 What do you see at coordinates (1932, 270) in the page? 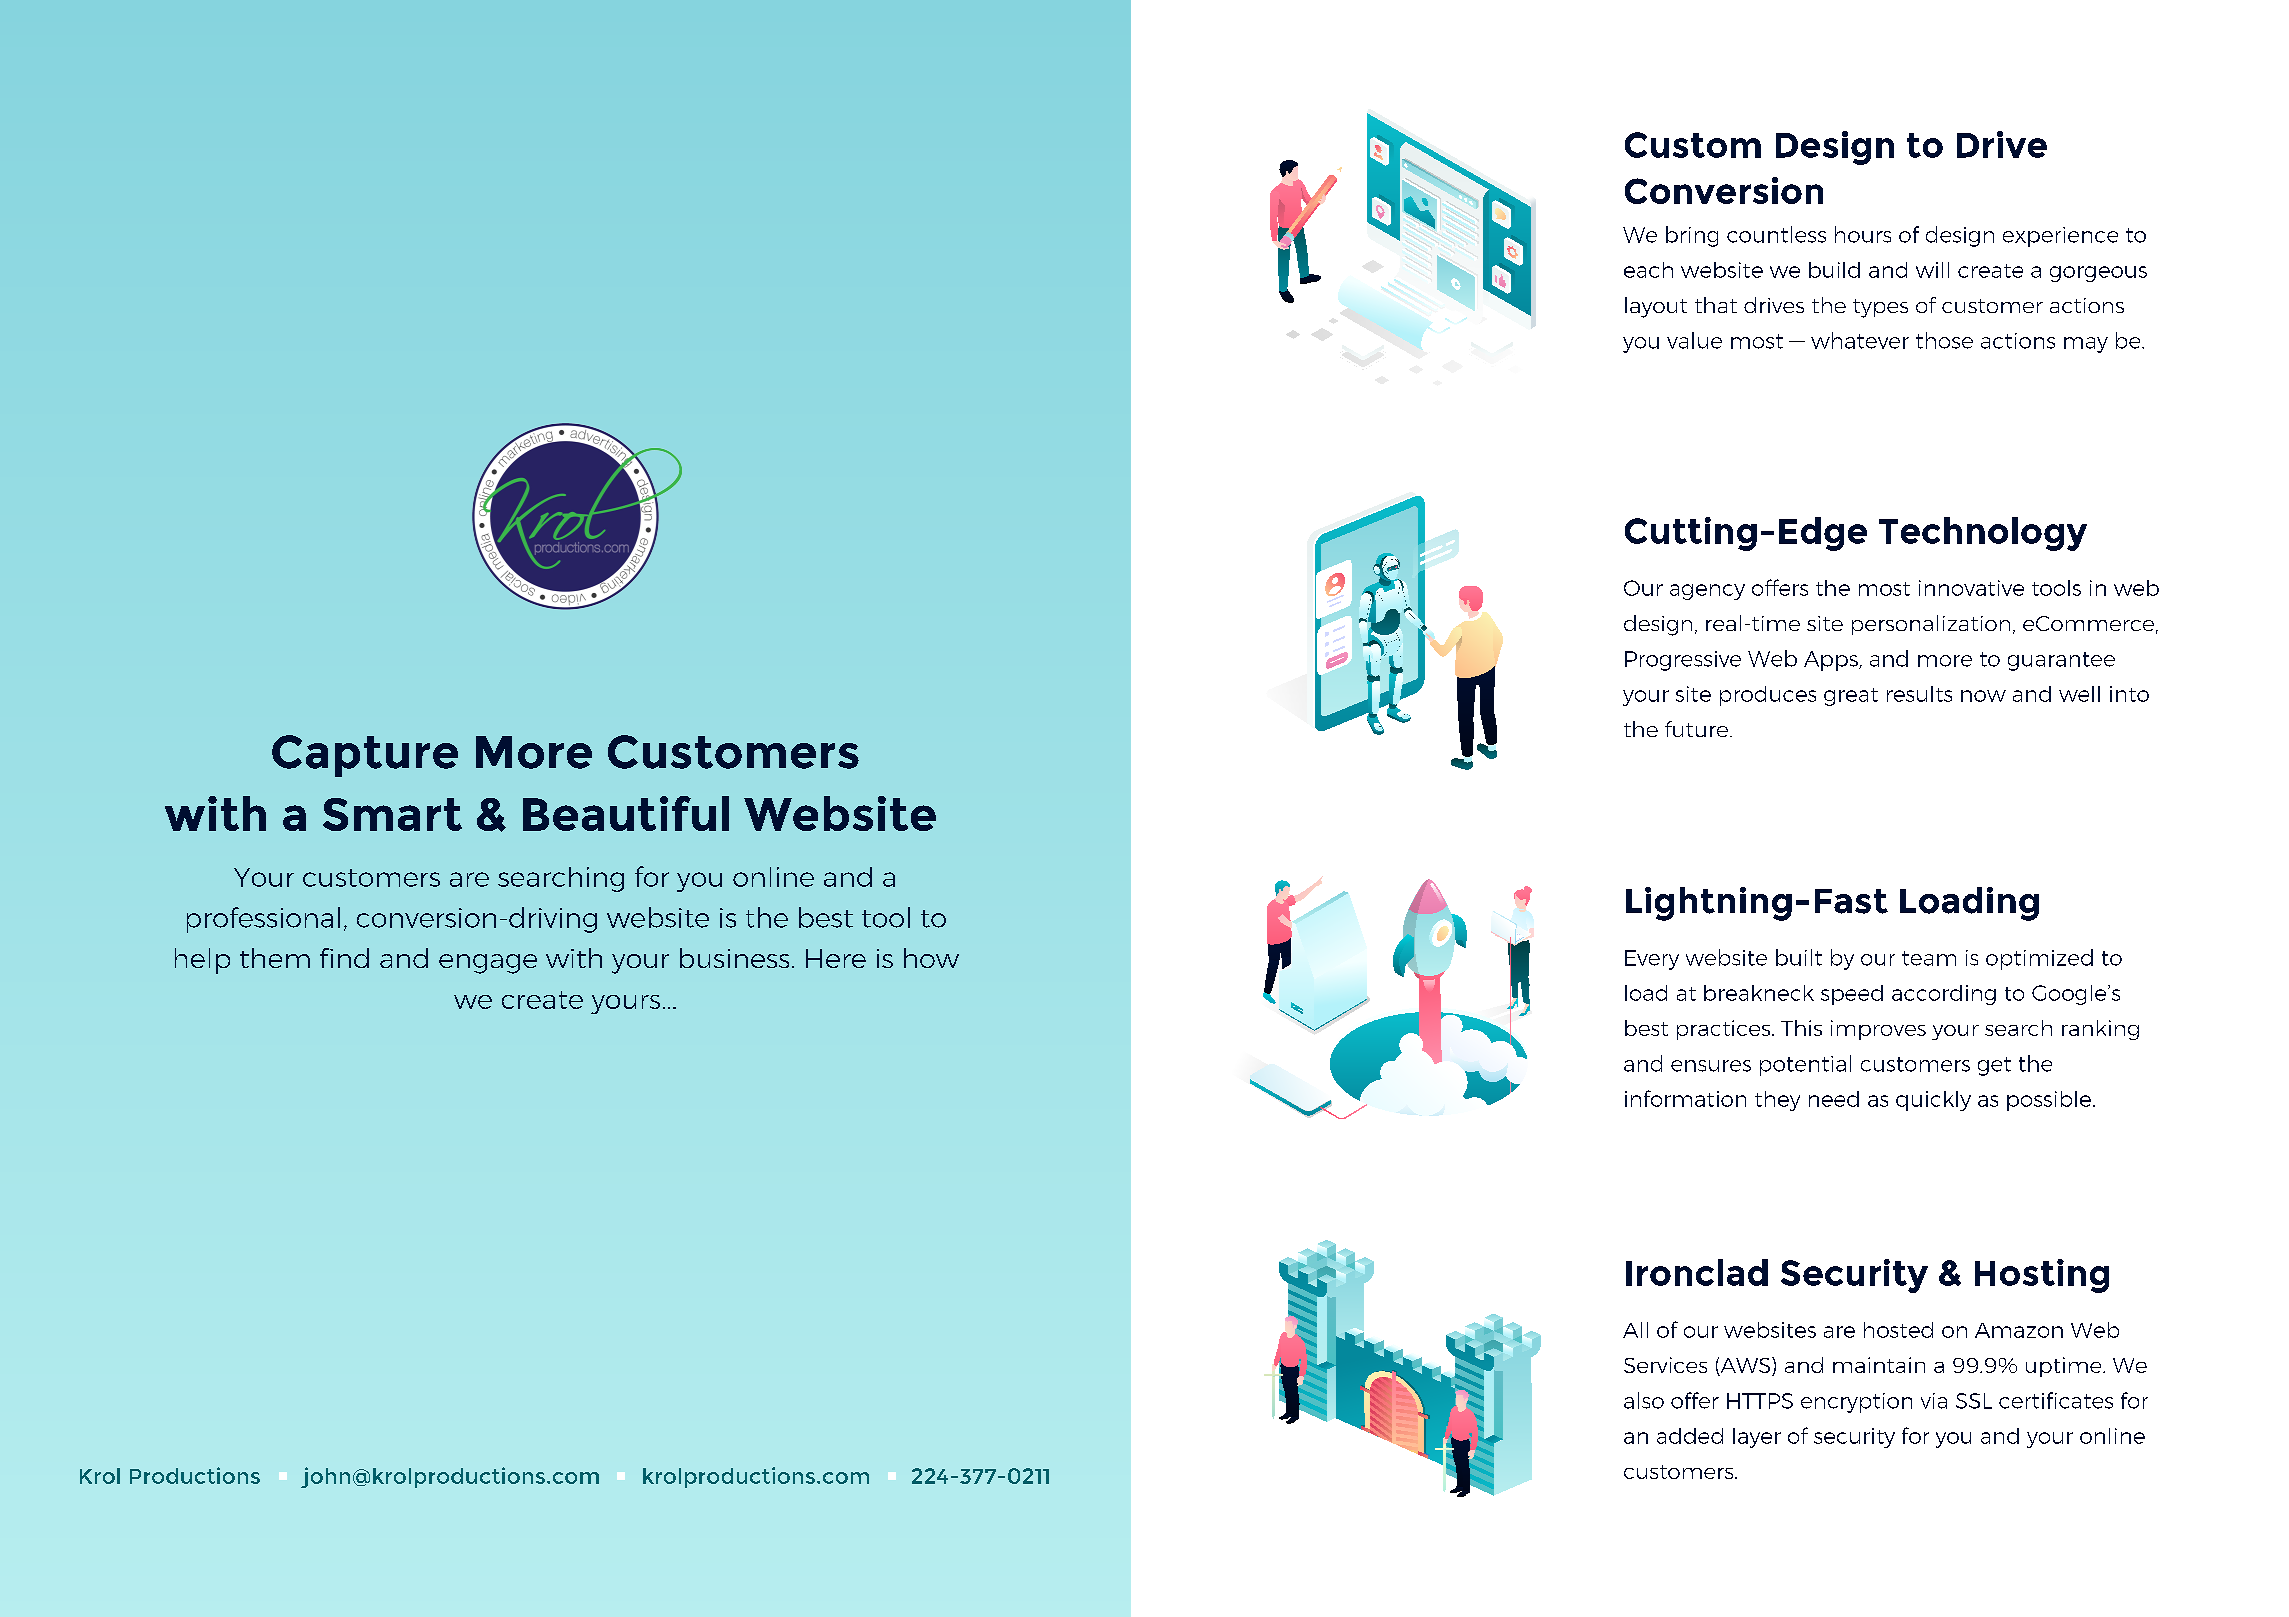
I see `will` at bounding box center [1932, 270].
